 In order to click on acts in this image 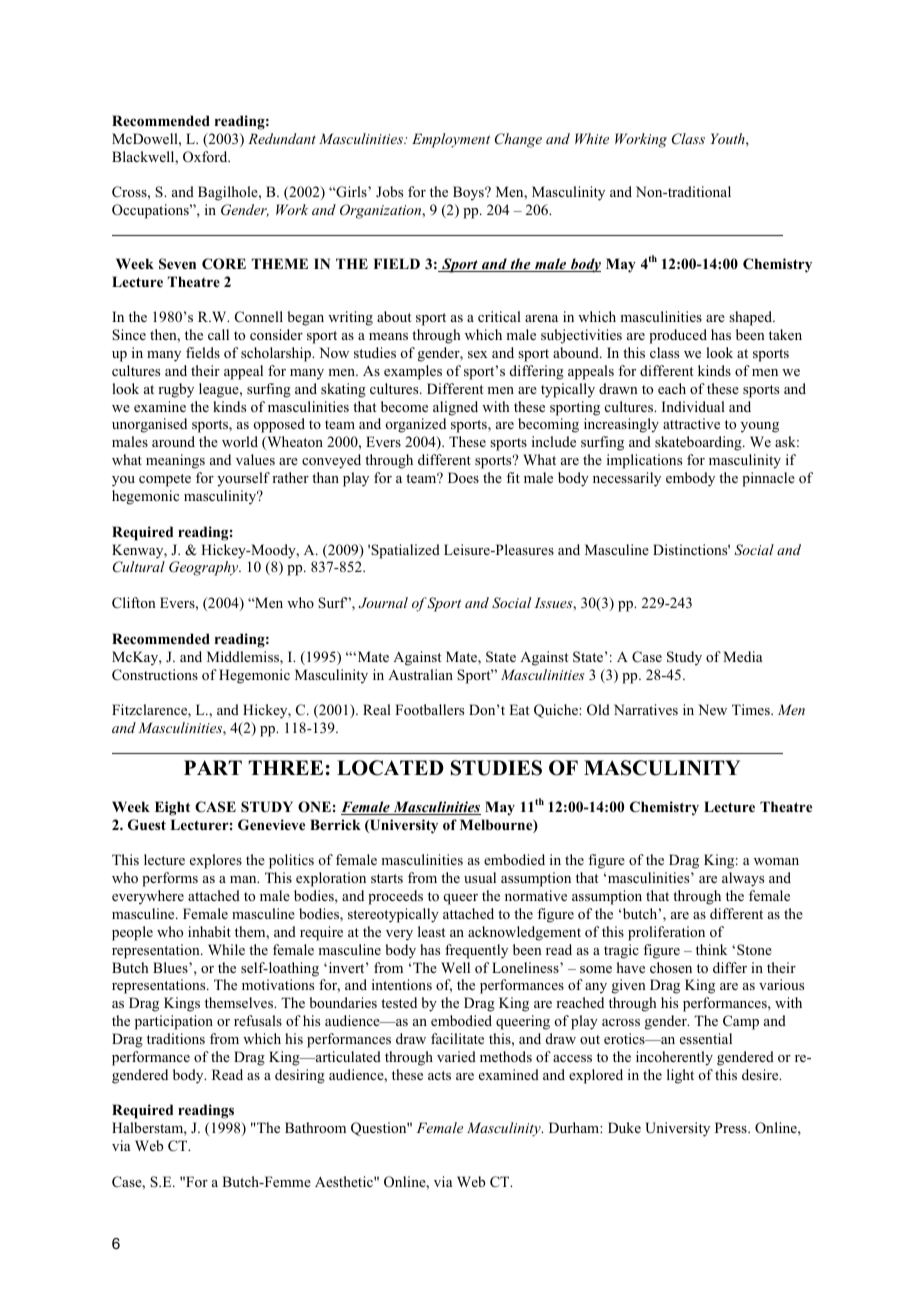, I will do `click(439, 1075)`.
